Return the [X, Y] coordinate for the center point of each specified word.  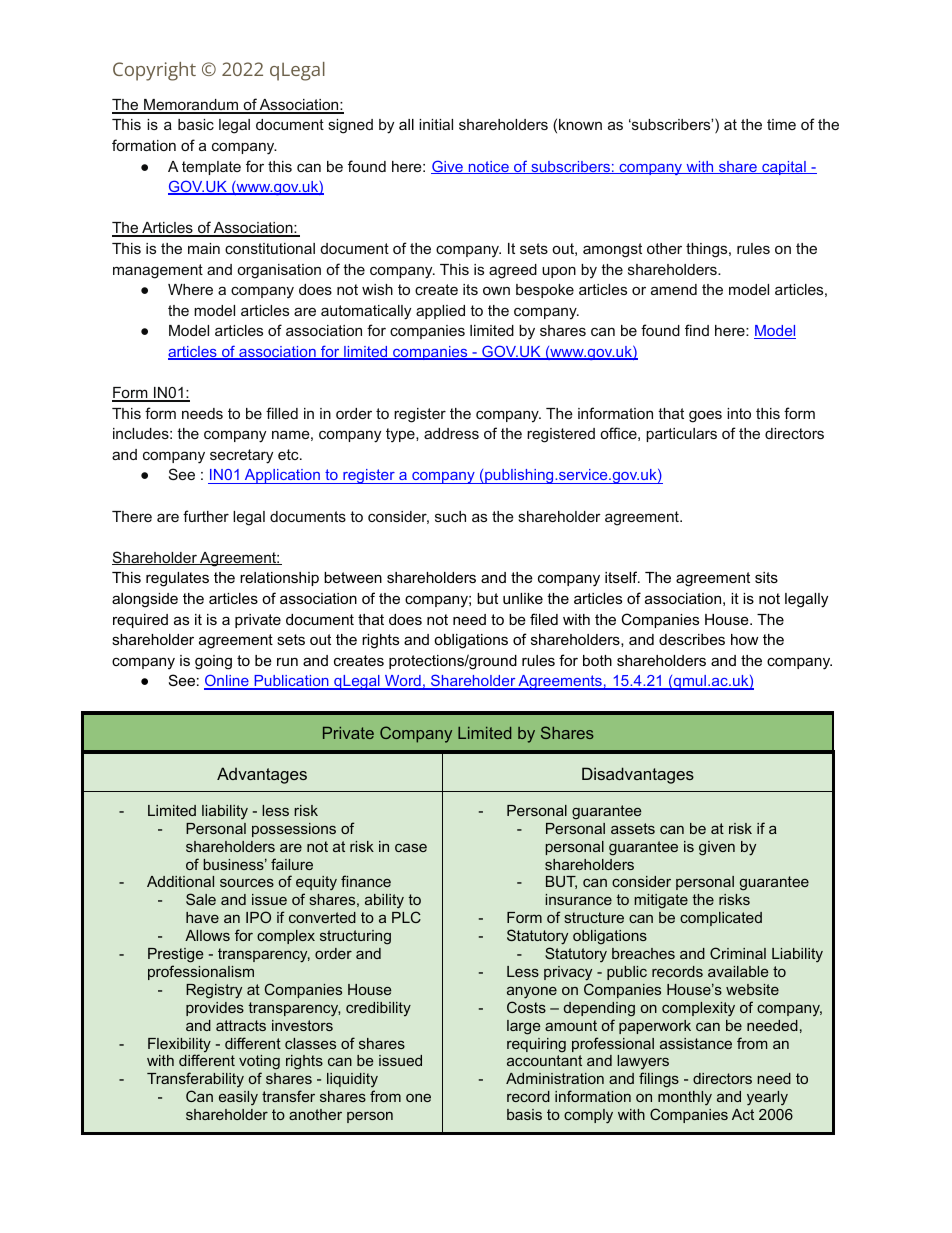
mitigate [661, 901]
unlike [523, 598]
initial [436, 124]
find [697, 330]
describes [692, 639]
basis [524, 1114]
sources [247, 882]
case [411, 847]
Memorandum [191, 106]
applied [440, 312]
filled [282, 413]
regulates [177, 579]
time [781, 124]
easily [238, 1098]
